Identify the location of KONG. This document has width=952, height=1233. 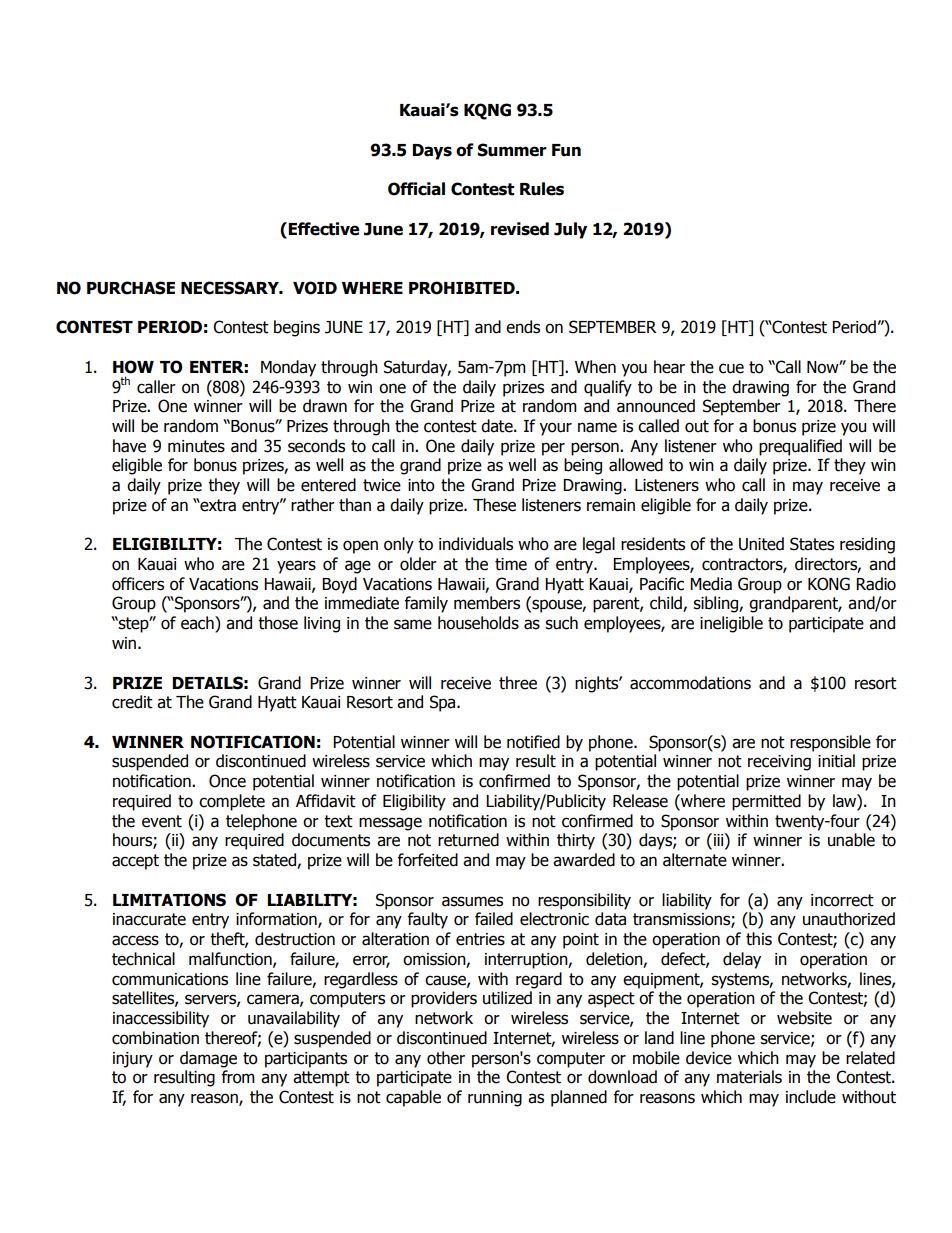
(829, 584).
